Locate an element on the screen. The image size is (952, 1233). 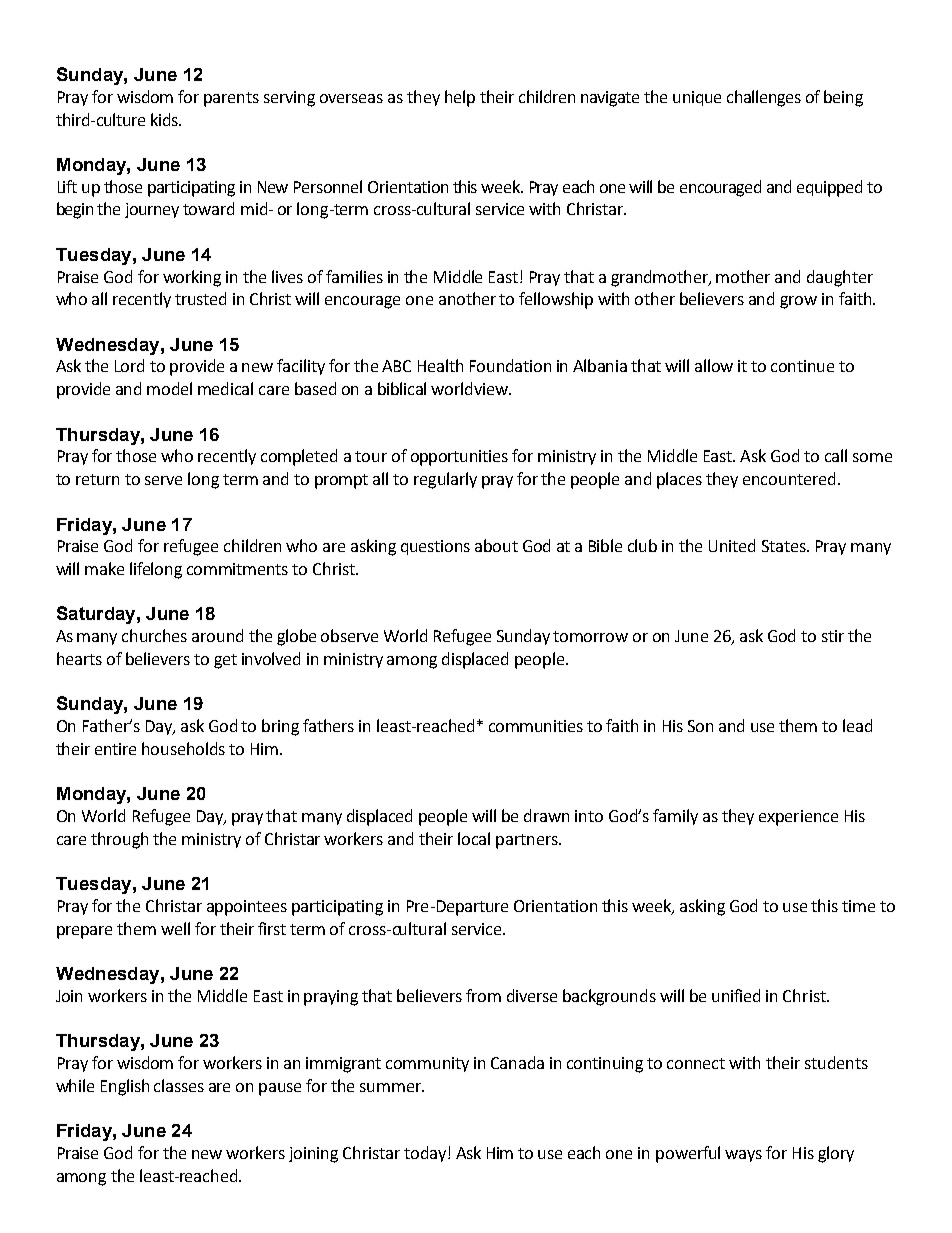
experience is located at coordinates (798, 818).
